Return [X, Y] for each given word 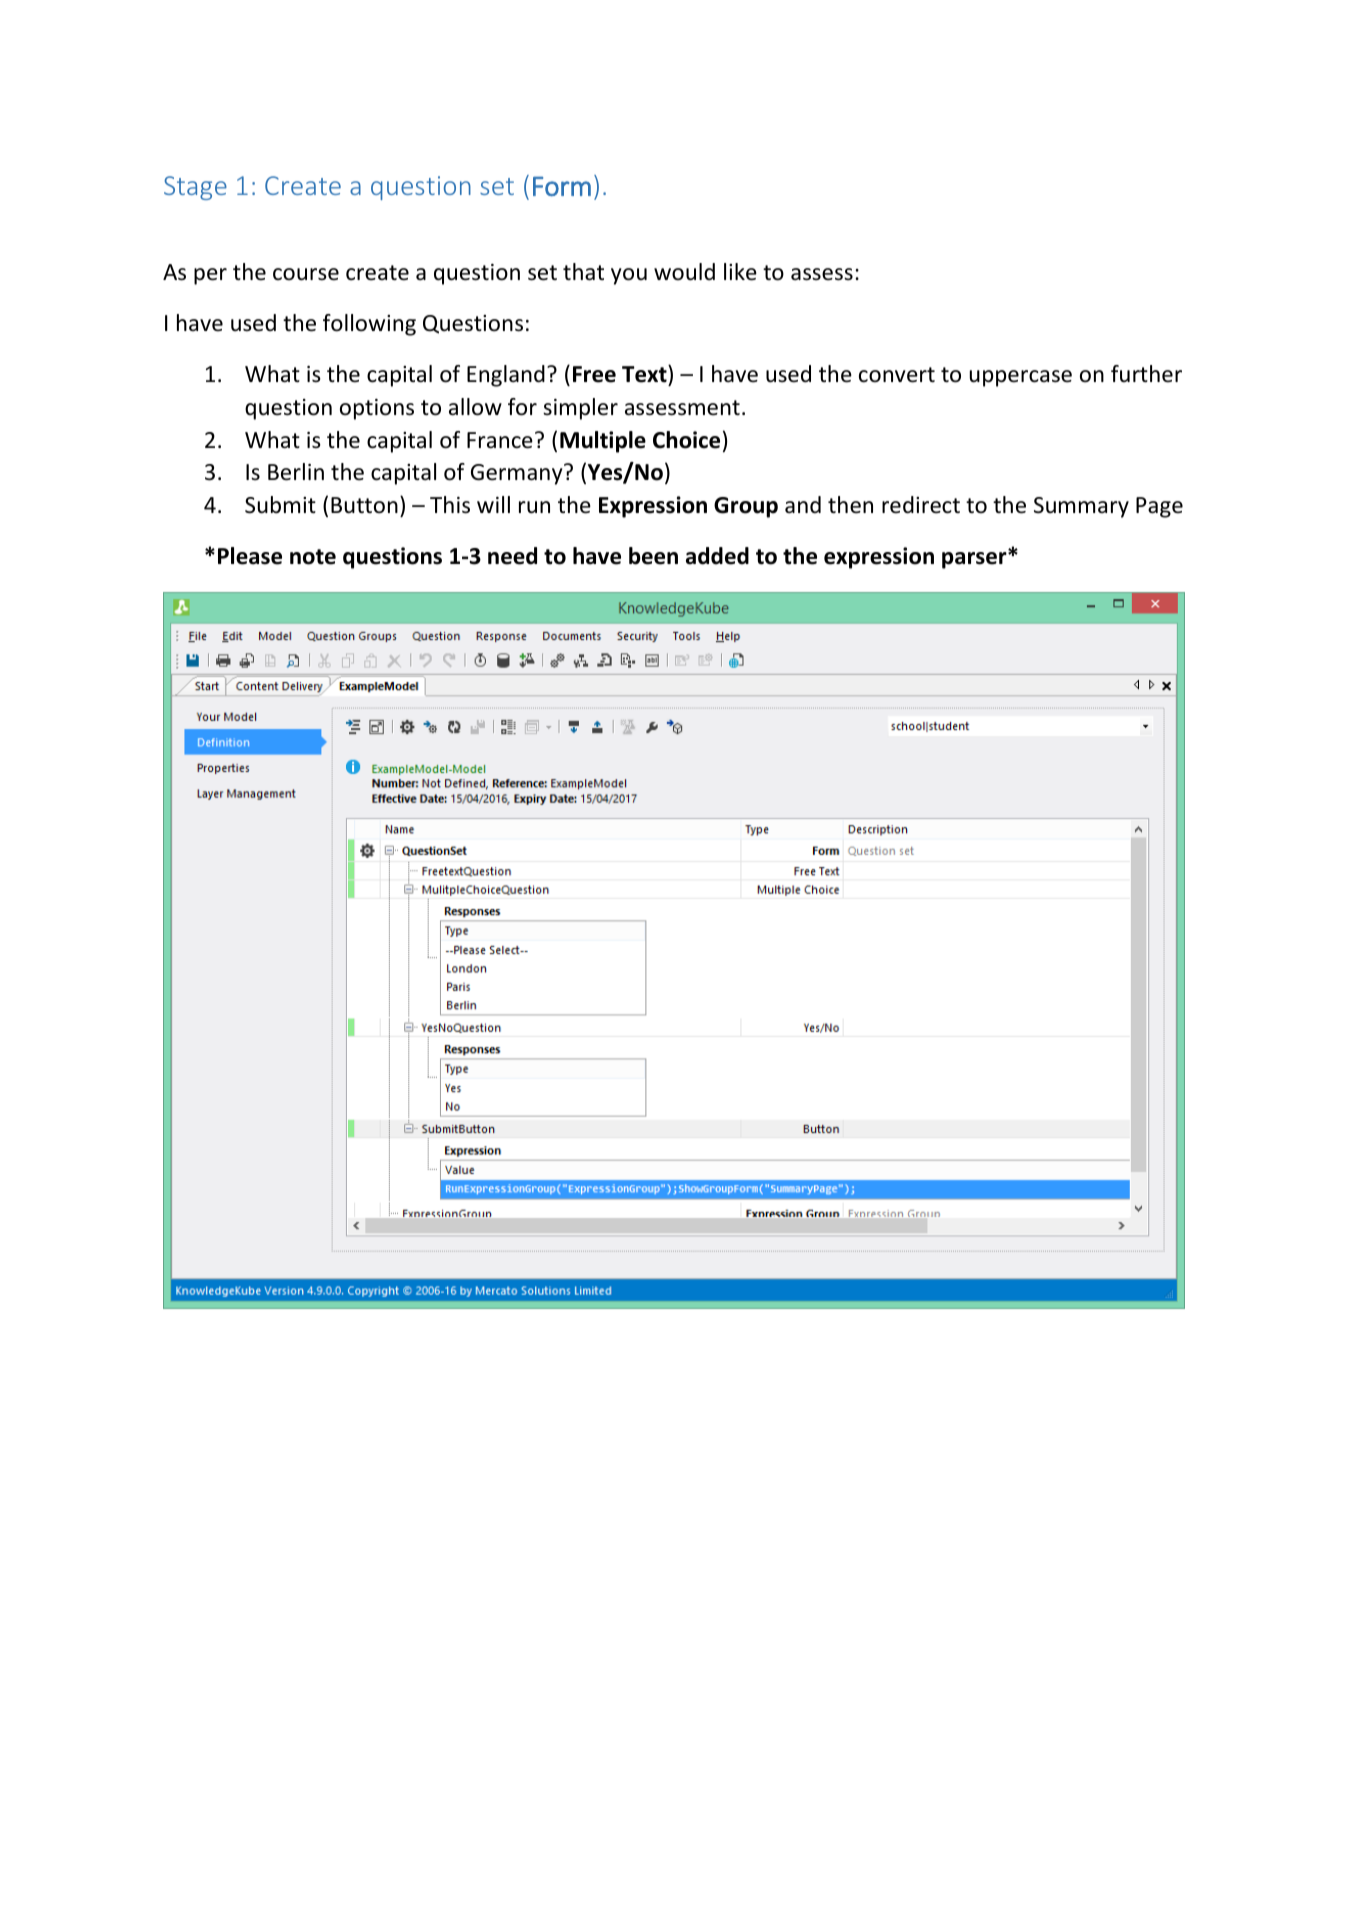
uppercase [1021, 378]
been [653, 556]
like [740, 272]
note [313, 557]
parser [975, 560]
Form [562, 186]
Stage [195, 188]
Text [645, 374]
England [506, 376]
